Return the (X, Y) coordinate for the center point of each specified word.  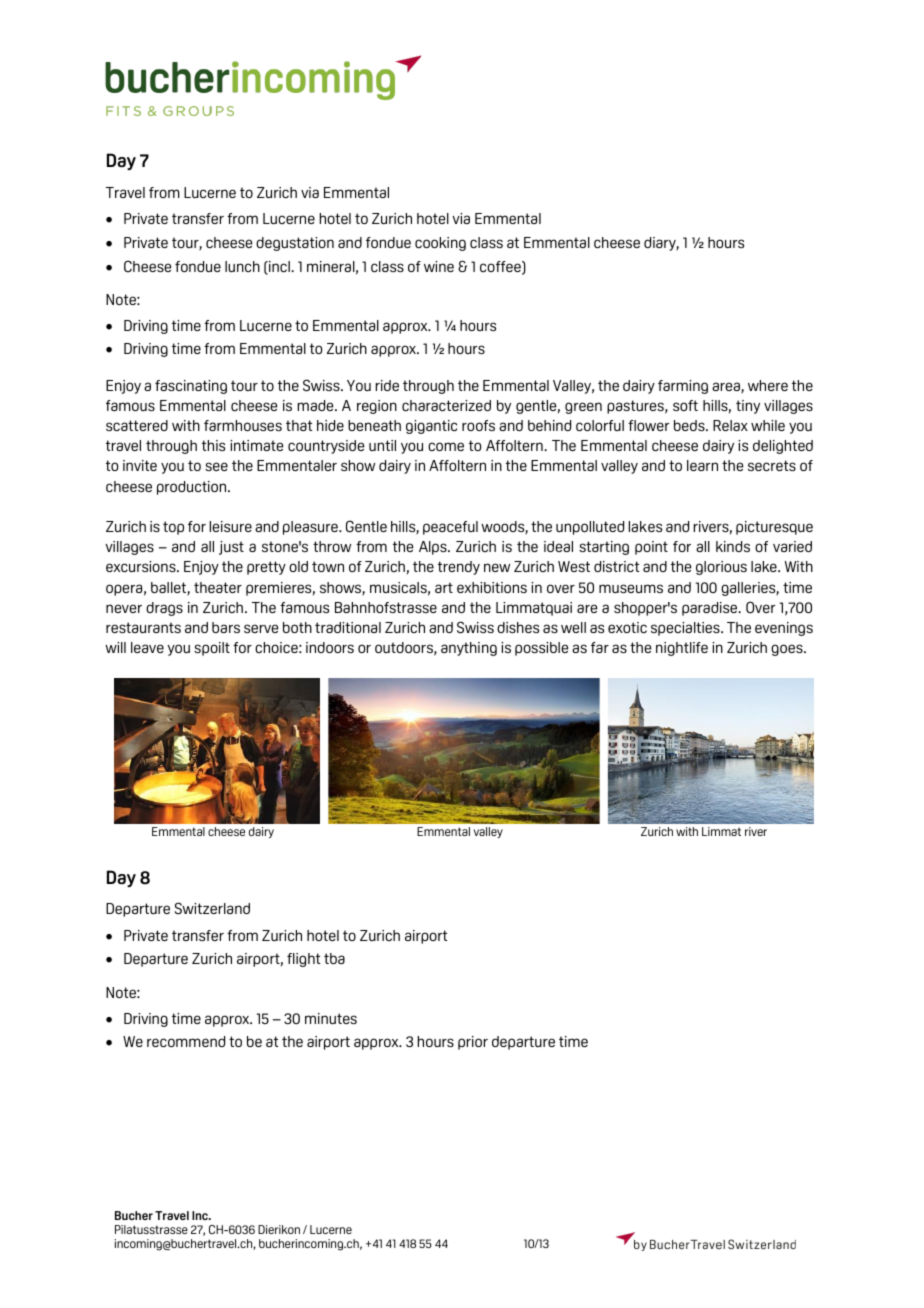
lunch (242, 266)
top (173, 528)
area (727, 387)
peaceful (450, 528)
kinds (733, 546)
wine (439, 266)
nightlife (682, 649)
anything (469, 649)
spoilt (212, 649)
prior (473, 1043)
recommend (186, 1041)
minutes (331, 1018)
